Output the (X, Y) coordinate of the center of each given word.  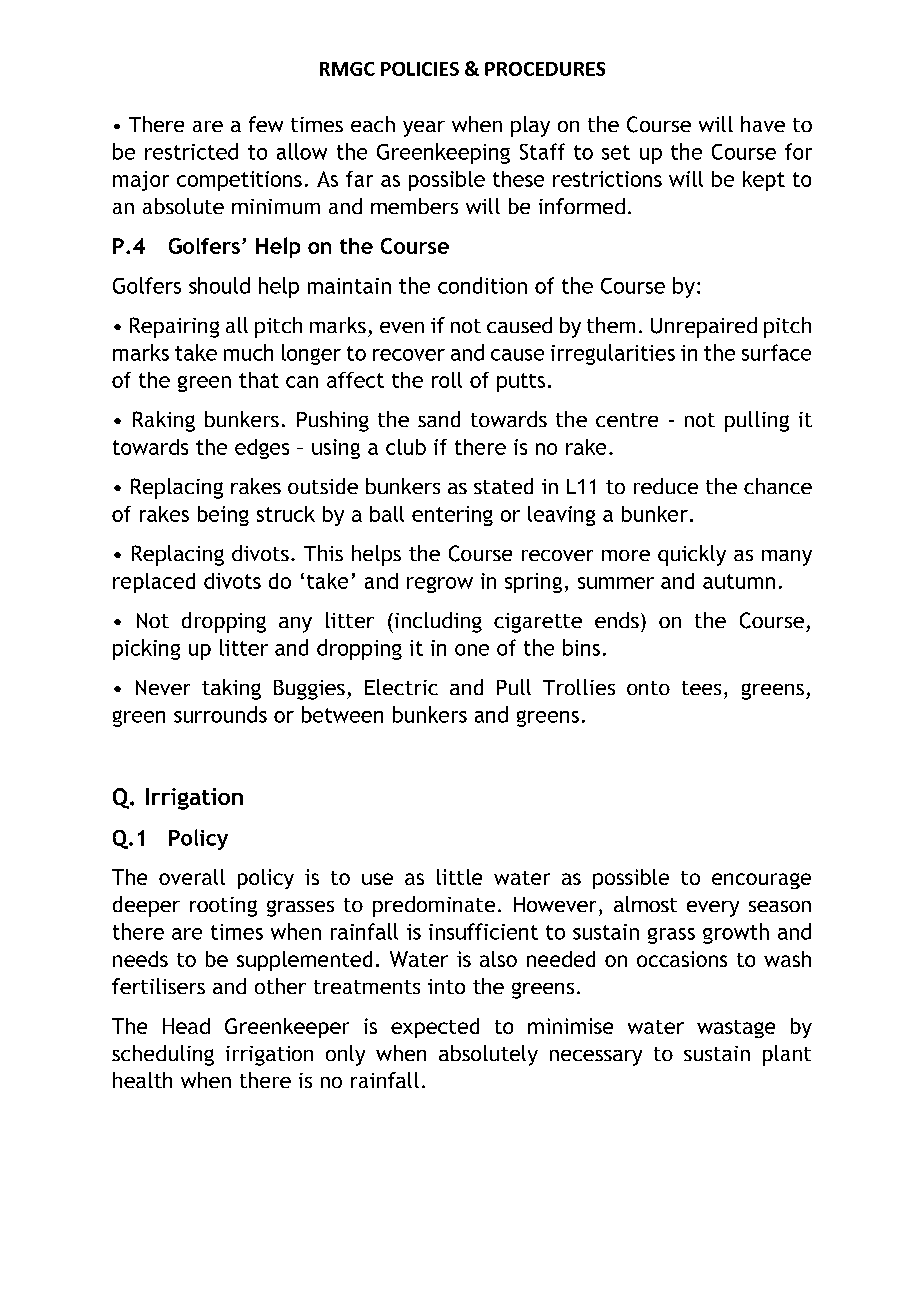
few (266, 124)
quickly (692, 555)
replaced (154, 583)
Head (186, 1026)
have (763, 124)
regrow (440, 585)
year (424, 129)
